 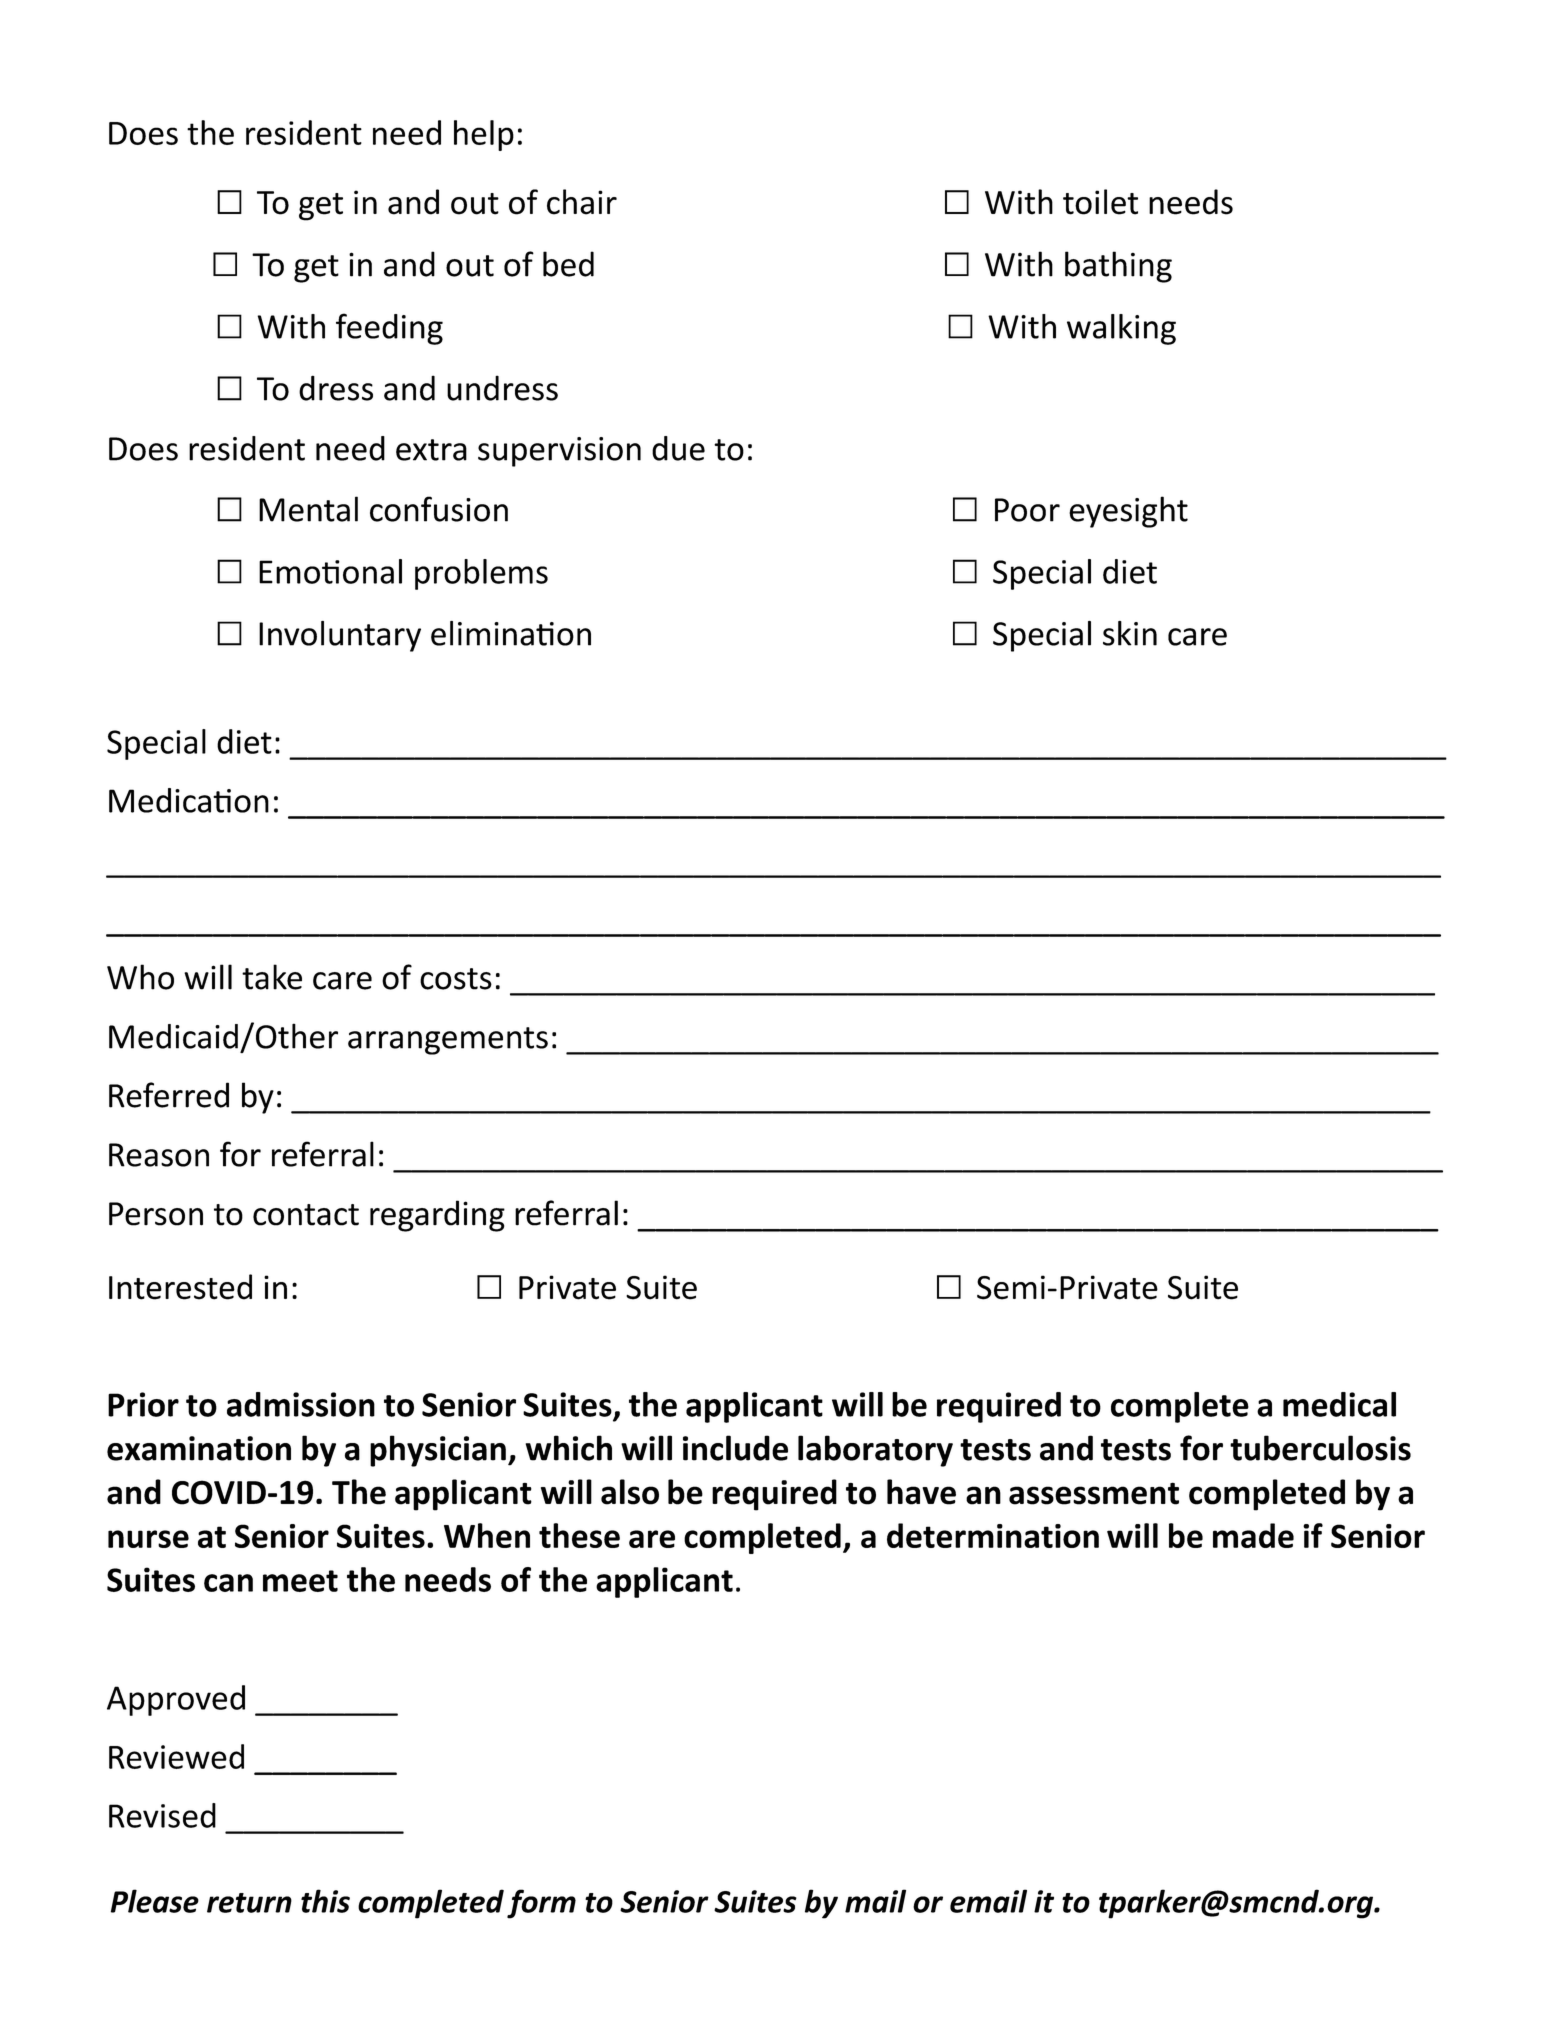 I want to click on help, so click(x=484, y=135).
